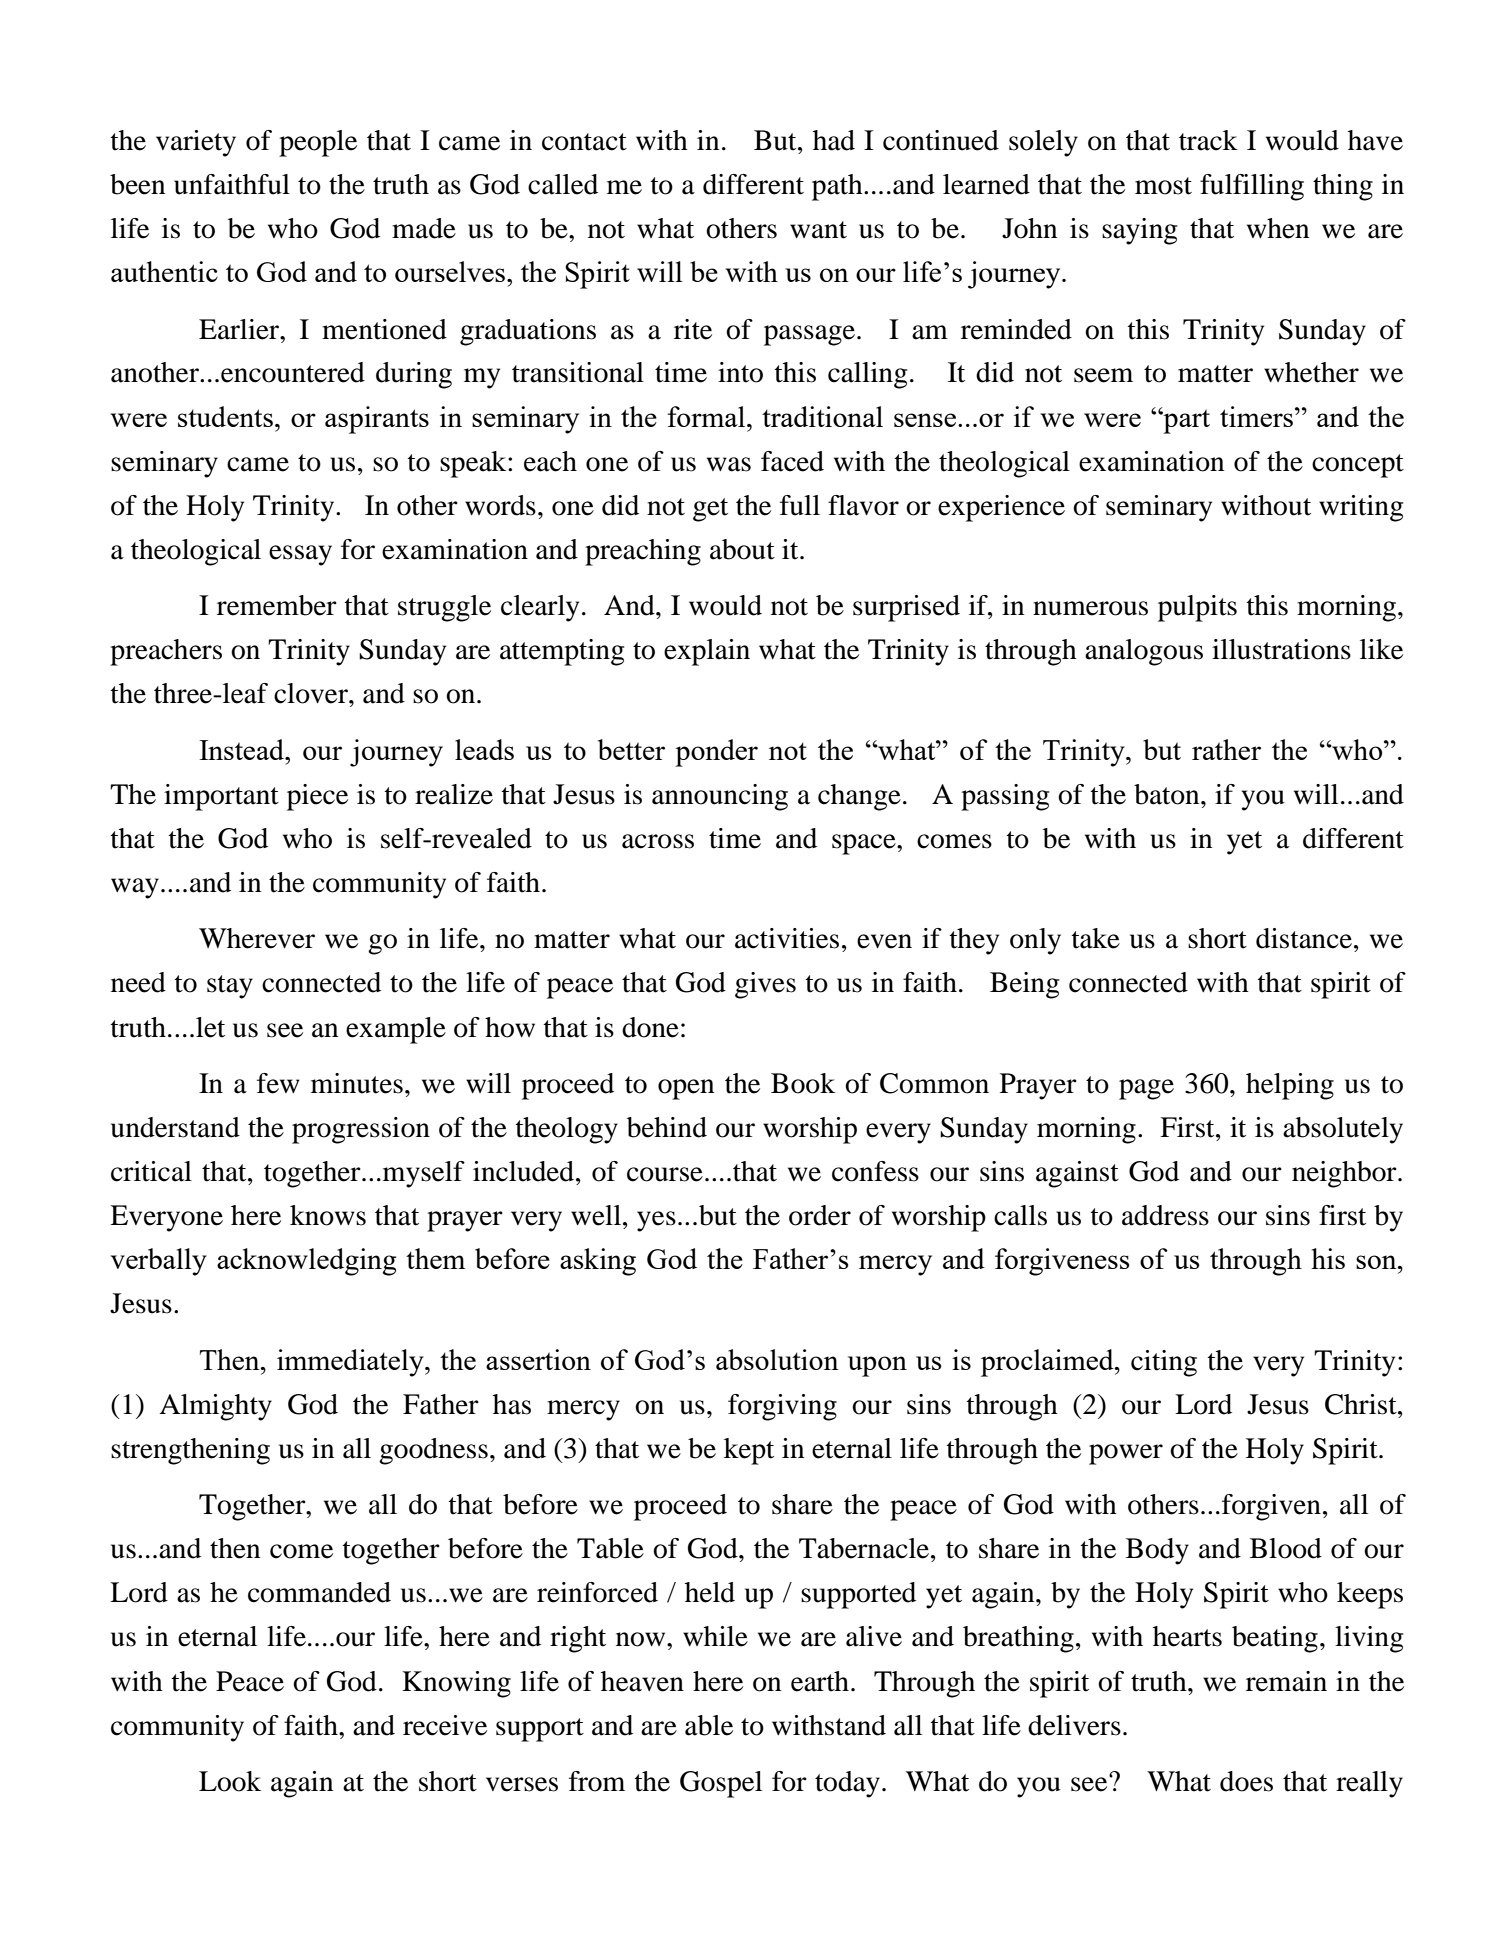 Image resolution: width=1504 pixels, height=1946 pixels. I want to click on knows, so click(328, 1215).
